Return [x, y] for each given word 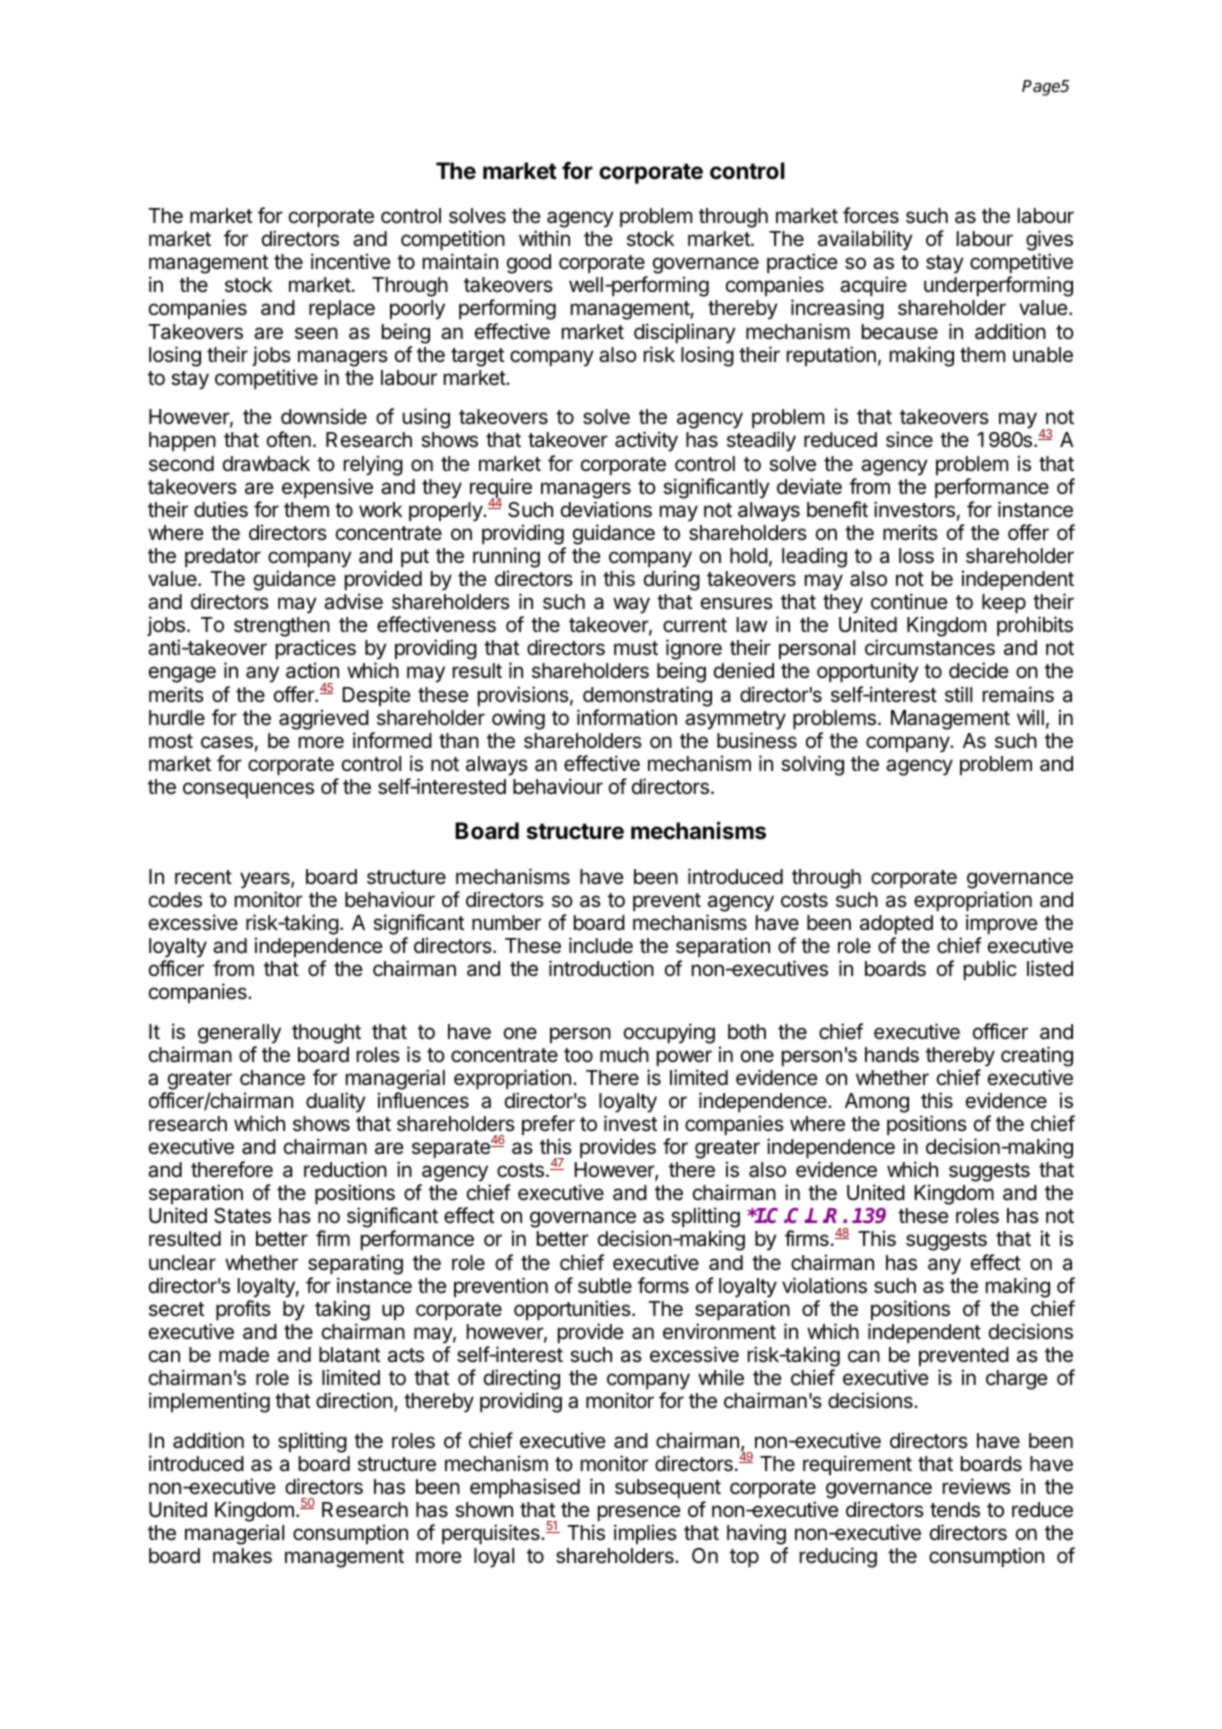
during [672, 580]
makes [242, 1556]
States [242, 1216]
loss [916, 556]
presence [639, 1513]
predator [223, 557]
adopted [896, 924]
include [601, 945]
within [544, 238]
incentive [351, 261]
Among [877, 1103]
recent [203, 877]
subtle [605, 1286]
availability [865, 240]
